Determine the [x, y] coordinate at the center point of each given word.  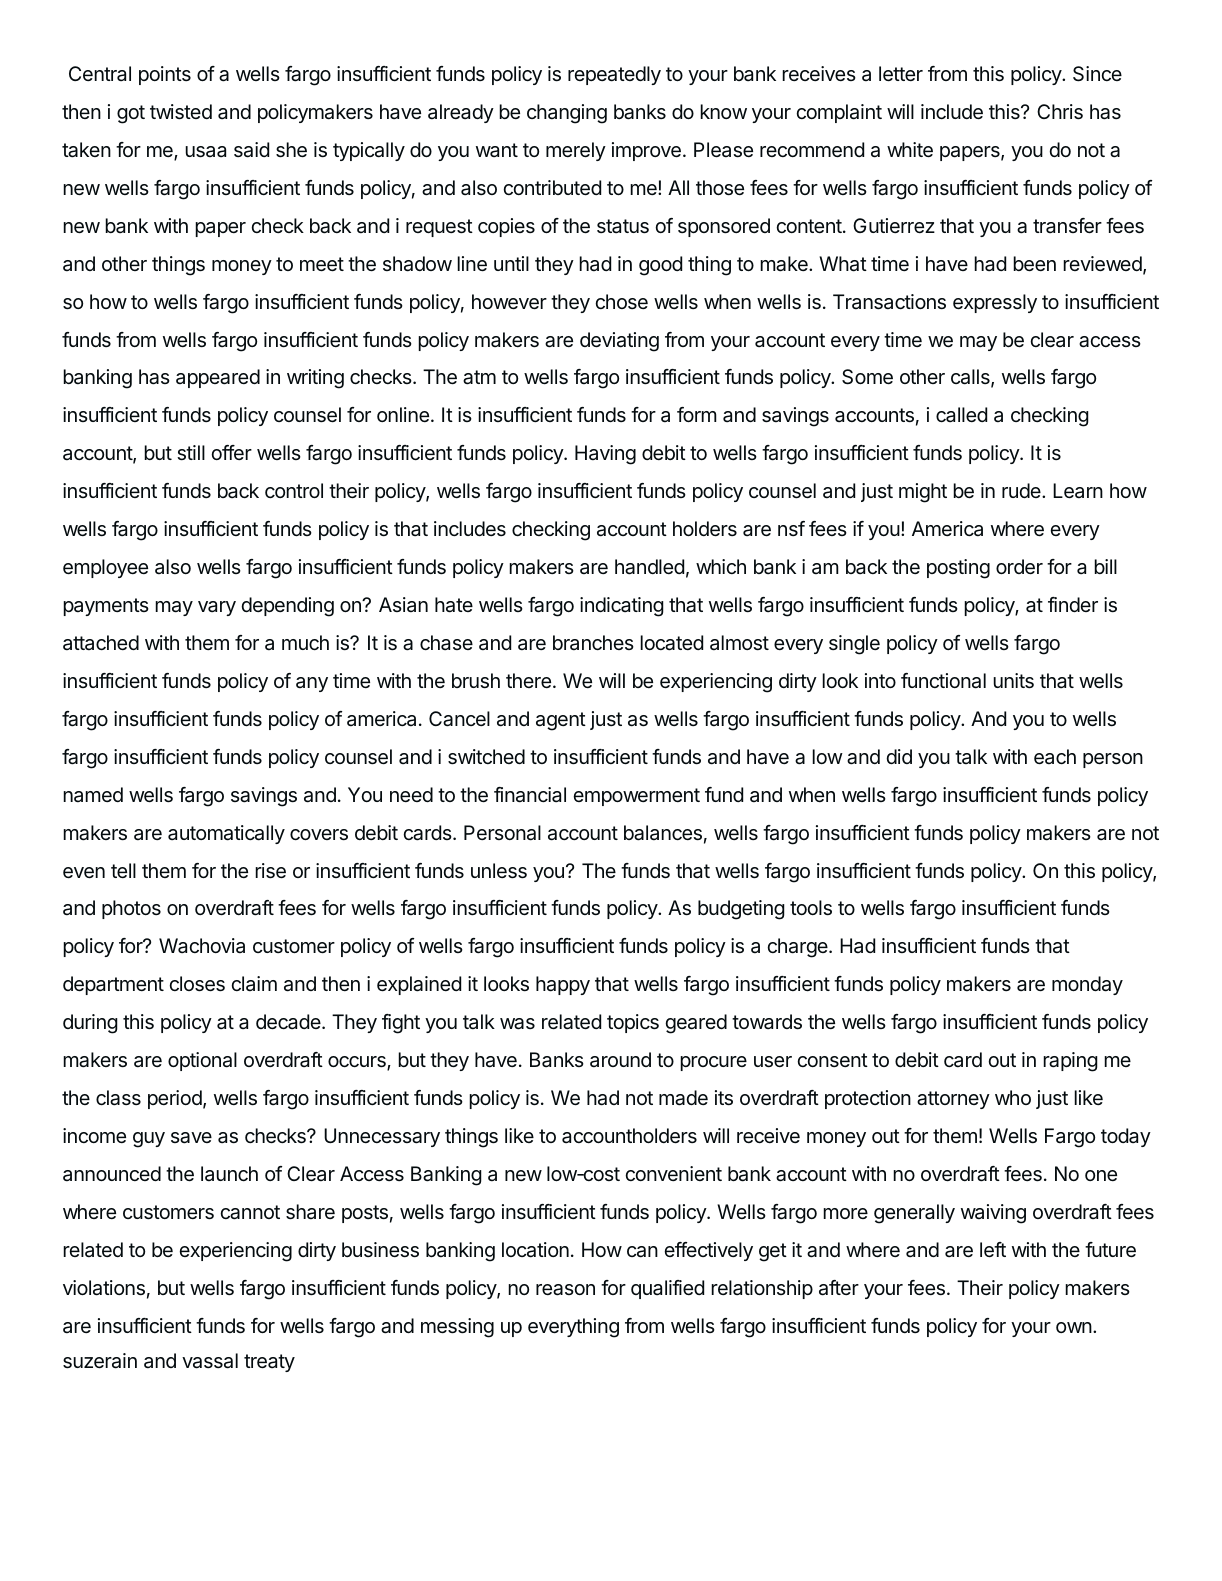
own [1074, 1327]
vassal [210, 1361]
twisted [181, 112]
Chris [1060, 112]
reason [565, 1290]
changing [567, 114]
